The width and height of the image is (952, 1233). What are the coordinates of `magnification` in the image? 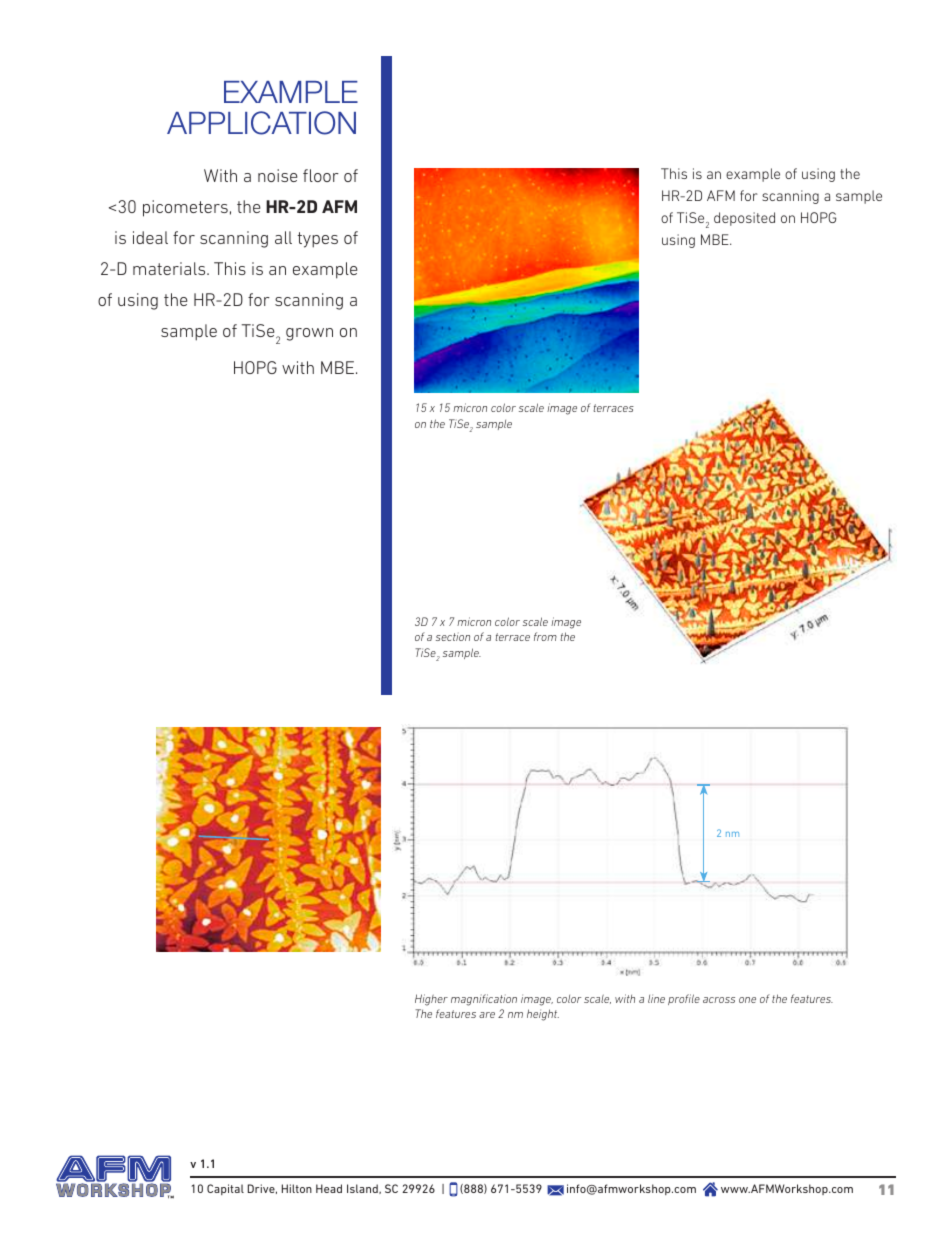 It's located at (484, 1000).
